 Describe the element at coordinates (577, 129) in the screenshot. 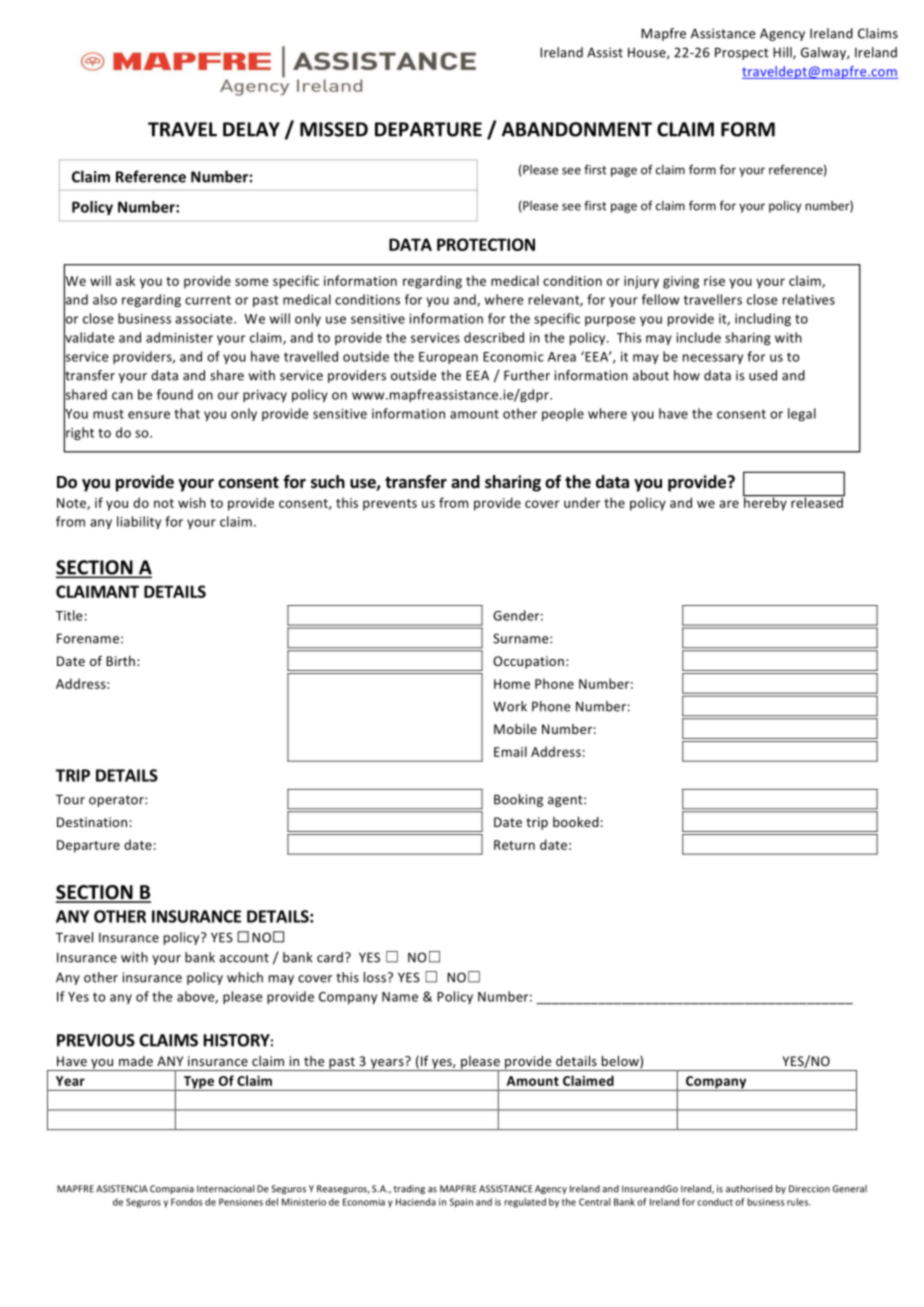

I see `ABANDONMENT` at that location.
